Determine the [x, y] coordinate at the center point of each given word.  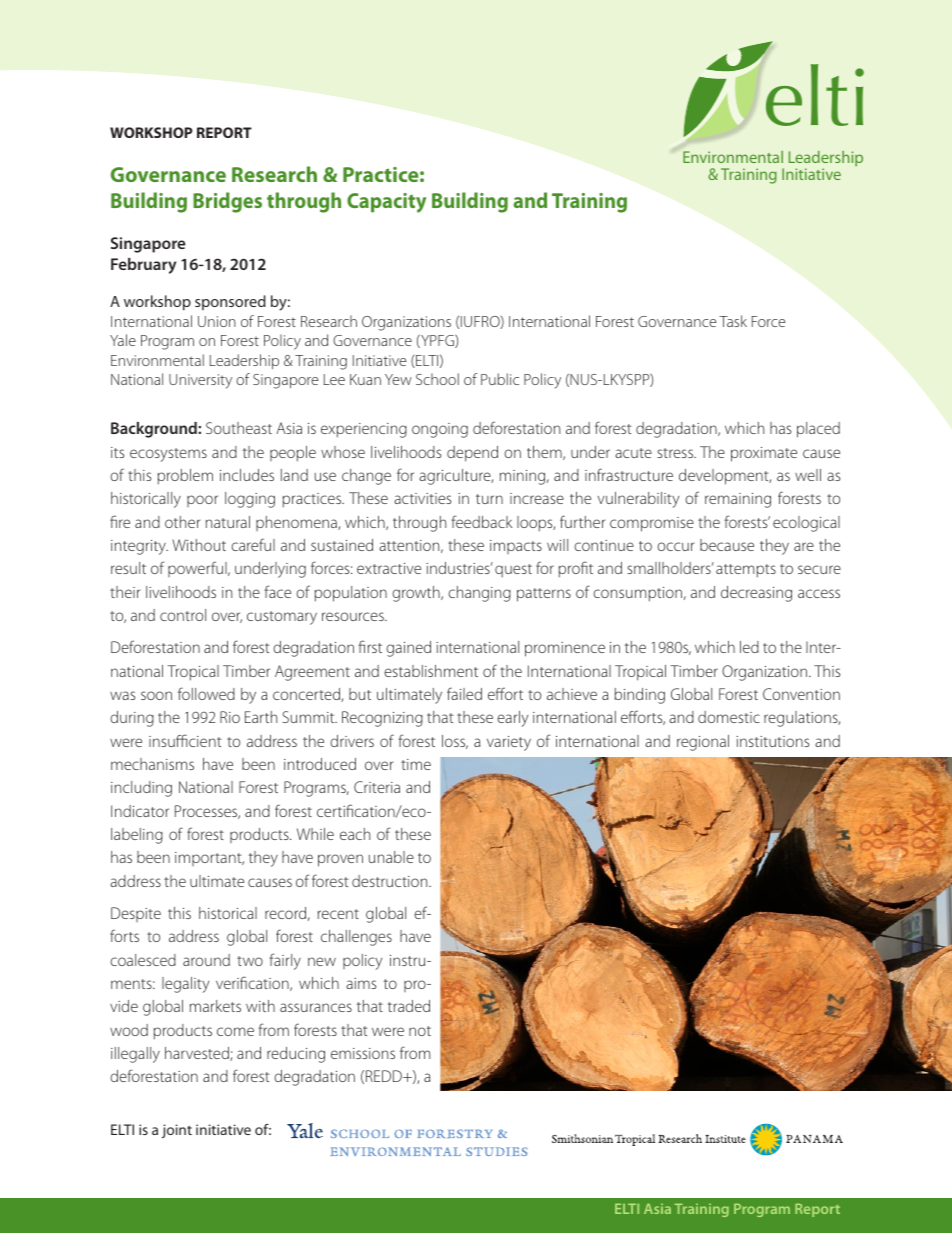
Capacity [386, 203]
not [420, 1031]
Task [733, 321]
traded [409, 1006]
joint [177, 1131]
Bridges [227, 202]
